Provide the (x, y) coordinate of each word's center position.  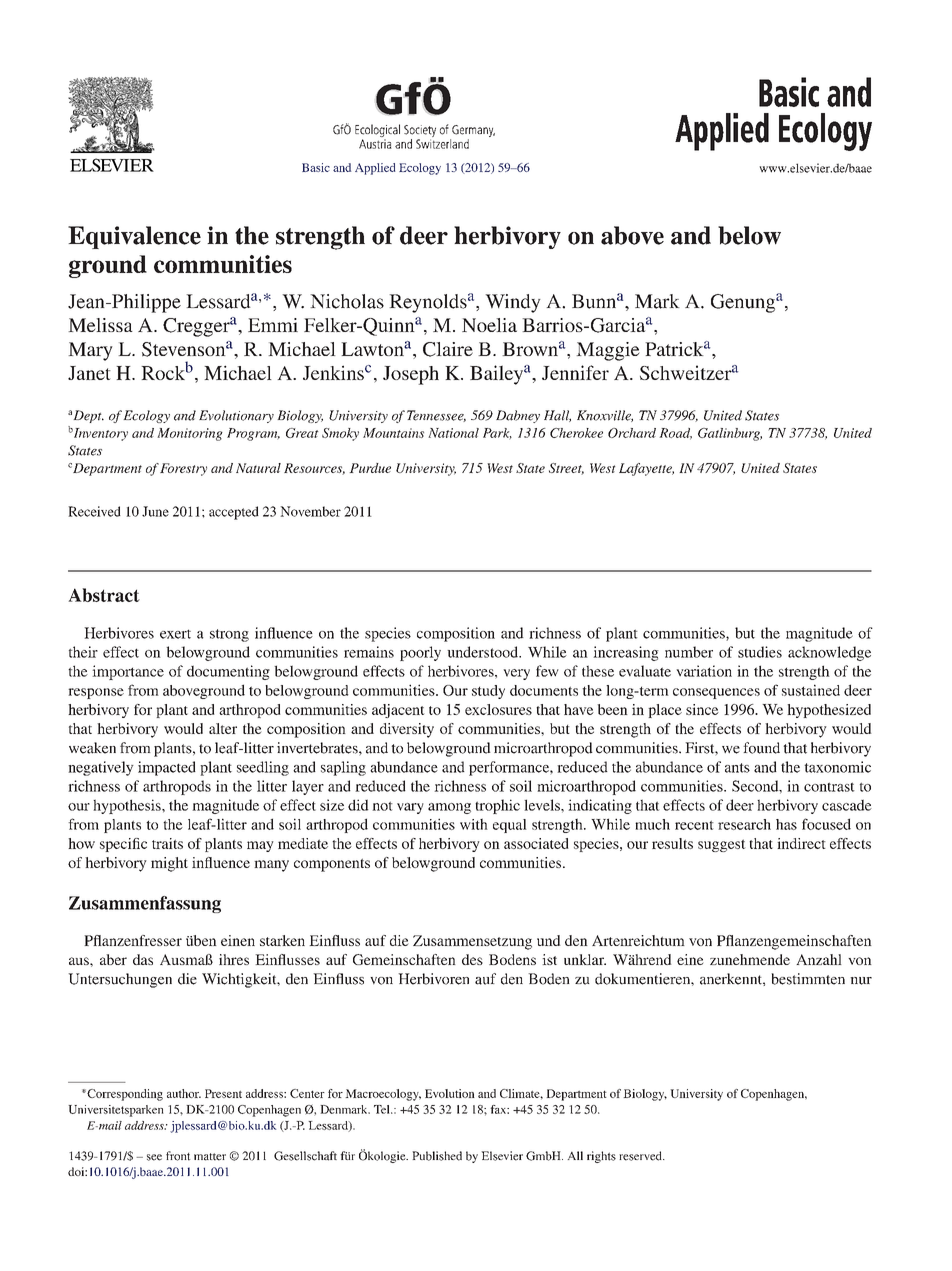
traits (167, 843)
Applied (375, 169)
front (178, 1156)
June (155, 511)
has (786, 824)
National (453, 433)
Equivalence (134, 237)
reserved (641, 1156)
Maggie (607, 351)
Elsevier (502, 1156)
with (474, 824)
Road (675, 434)
